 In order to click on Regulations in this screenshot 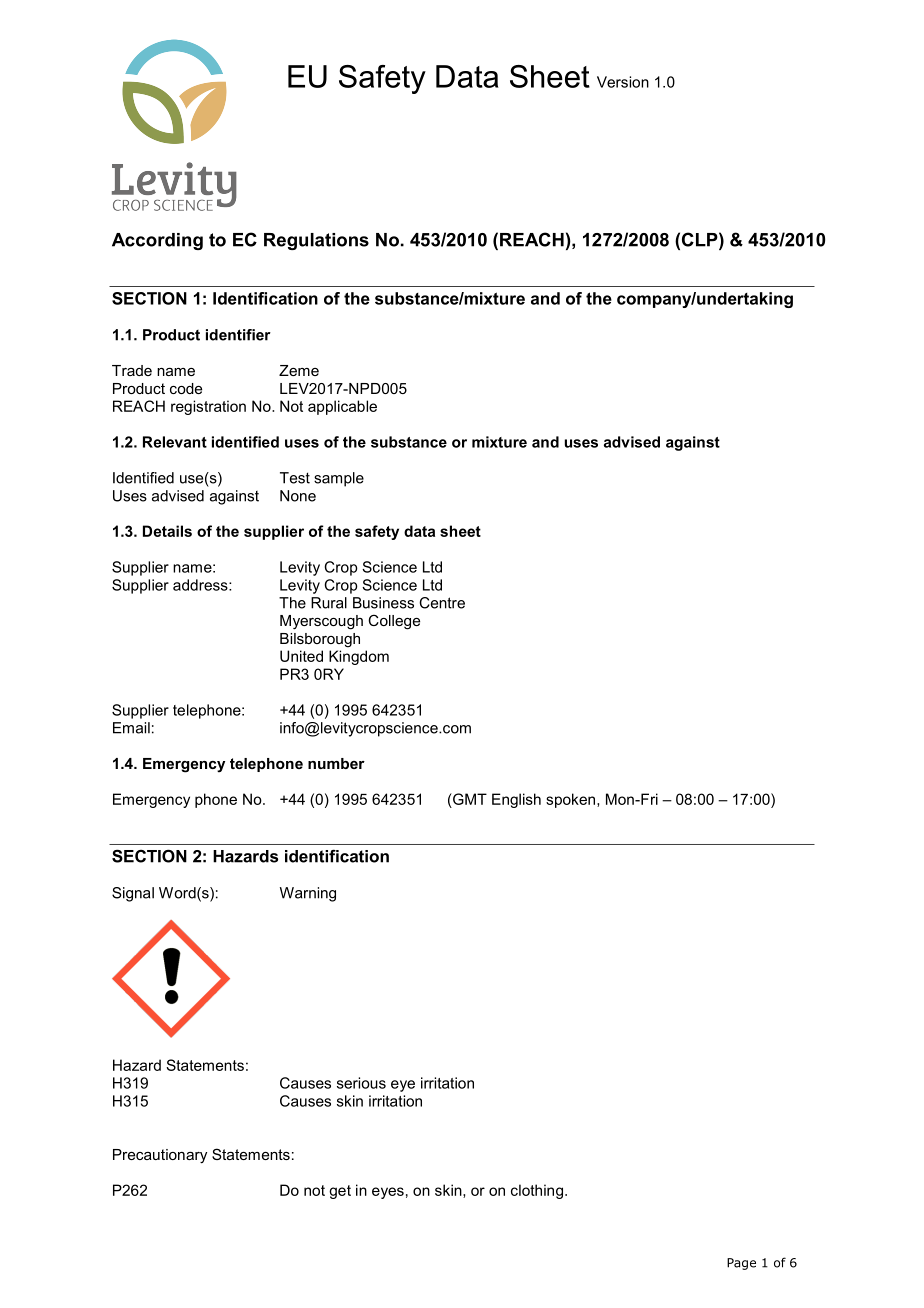, I will do `click(316, 241)`.
